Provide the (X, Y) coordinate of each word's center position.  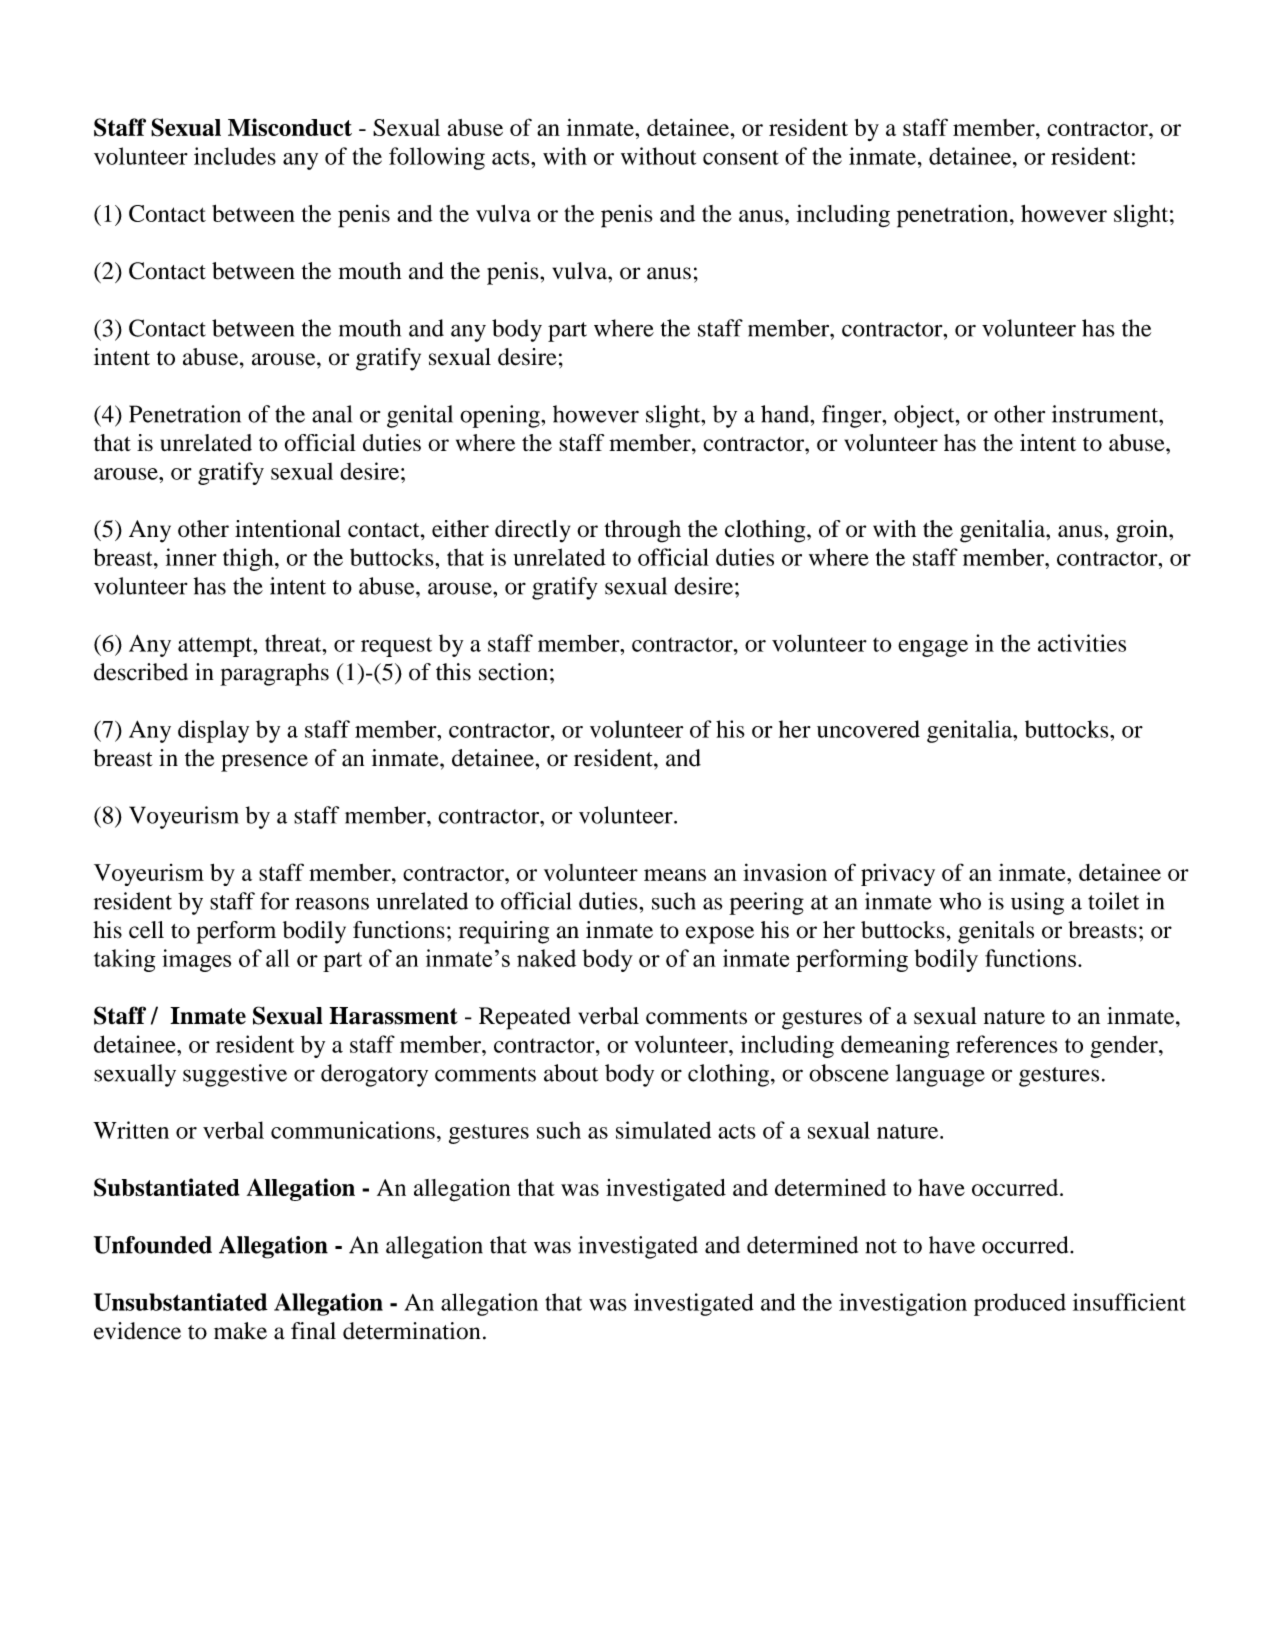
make (240, 1331)
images (196, 960)
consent (741, 157)
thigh (249, 559)
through (642, 531)
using (1037, 903)
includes (235, 156)
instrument (1106, 414)
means (675, 875)
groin (1143, 531)
